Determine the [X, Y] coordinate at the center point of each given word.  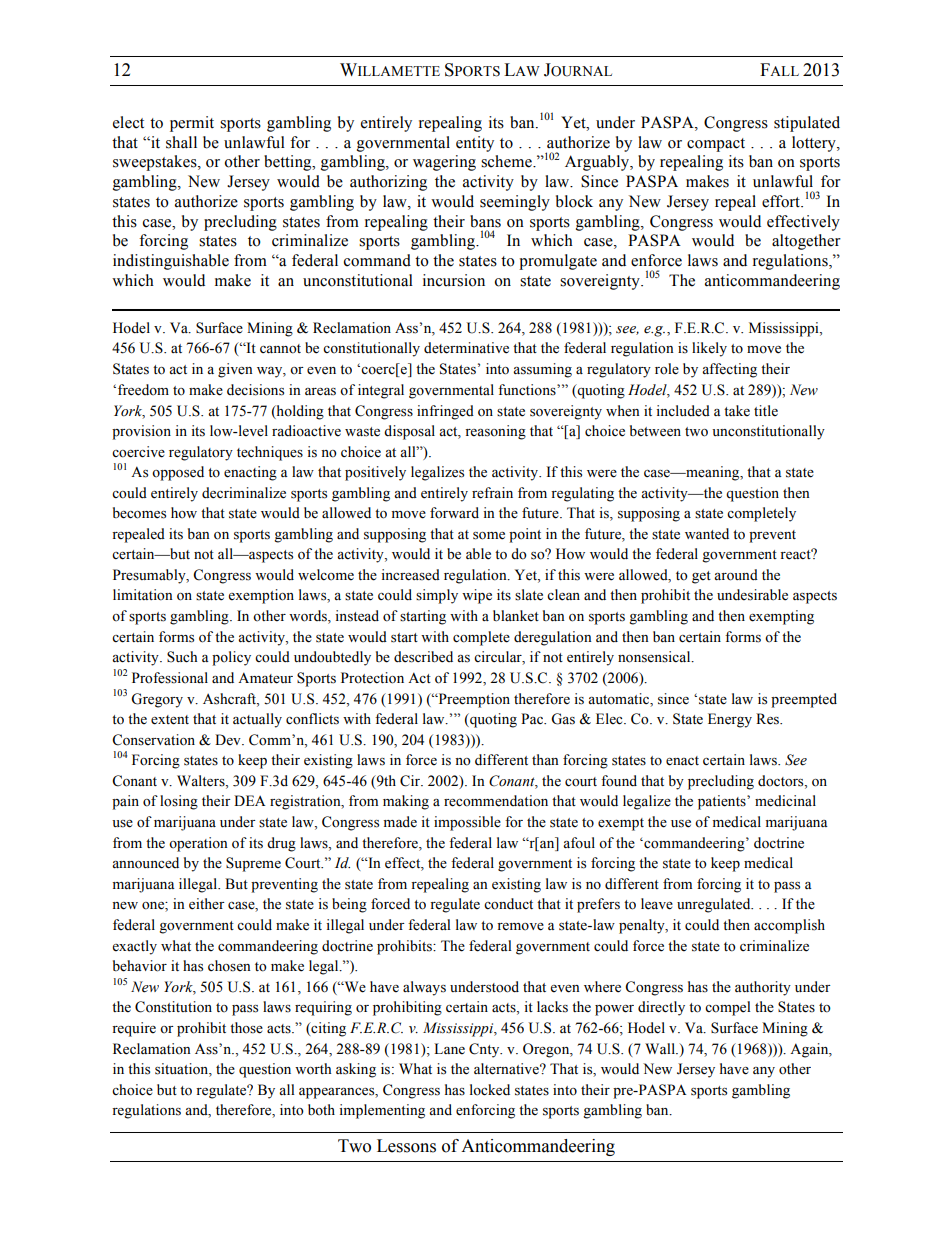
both [321, 1110]
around [736, 575]
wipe [477, 596]
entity [475, 144]
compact [716, 145]
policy [231, 658]
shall [181, 142]
